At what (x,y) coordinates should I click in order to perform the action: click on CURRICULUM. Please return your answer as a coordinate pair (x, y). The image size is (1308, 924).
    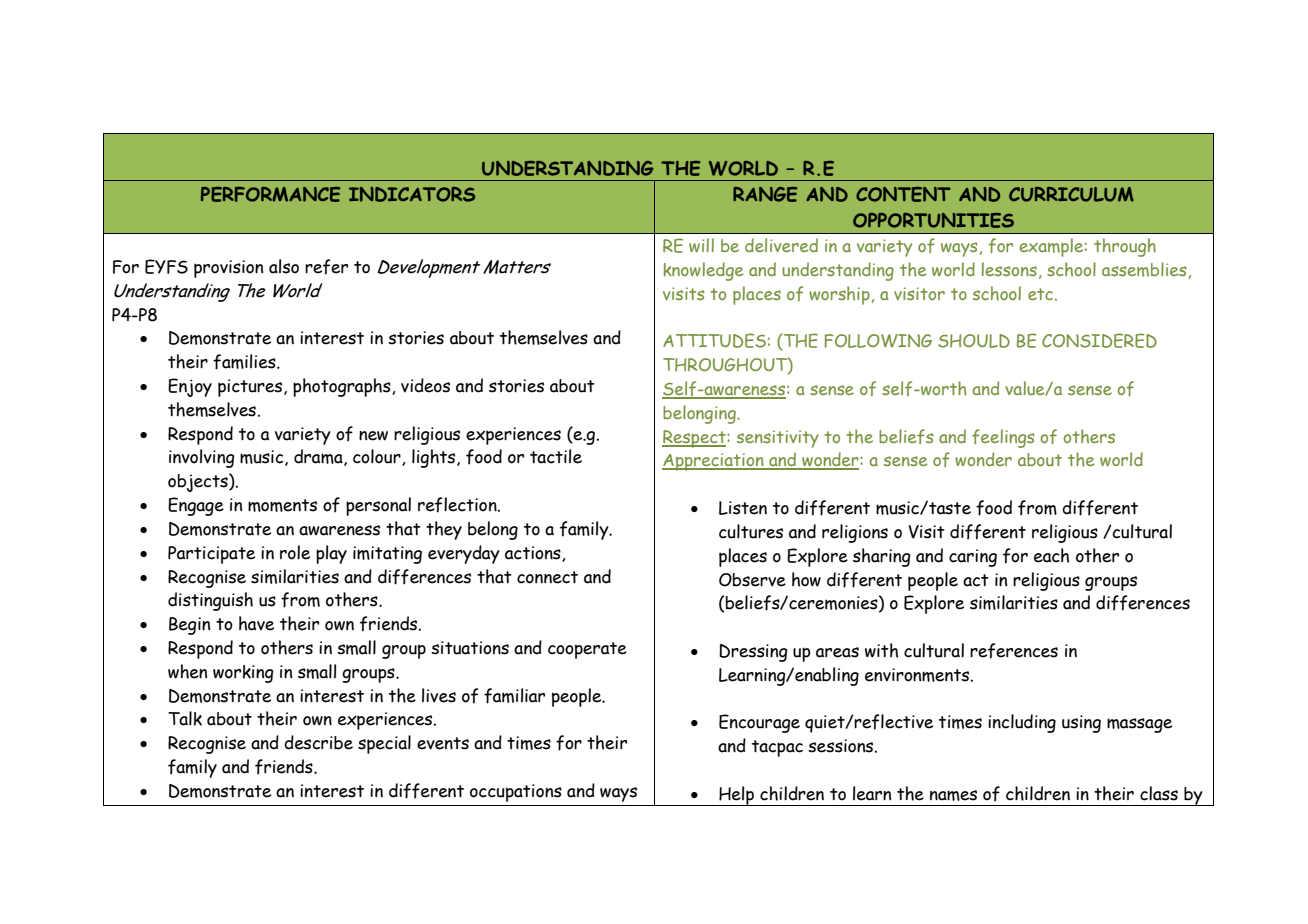
    Looking at the image, I should click on (1071, 194).
